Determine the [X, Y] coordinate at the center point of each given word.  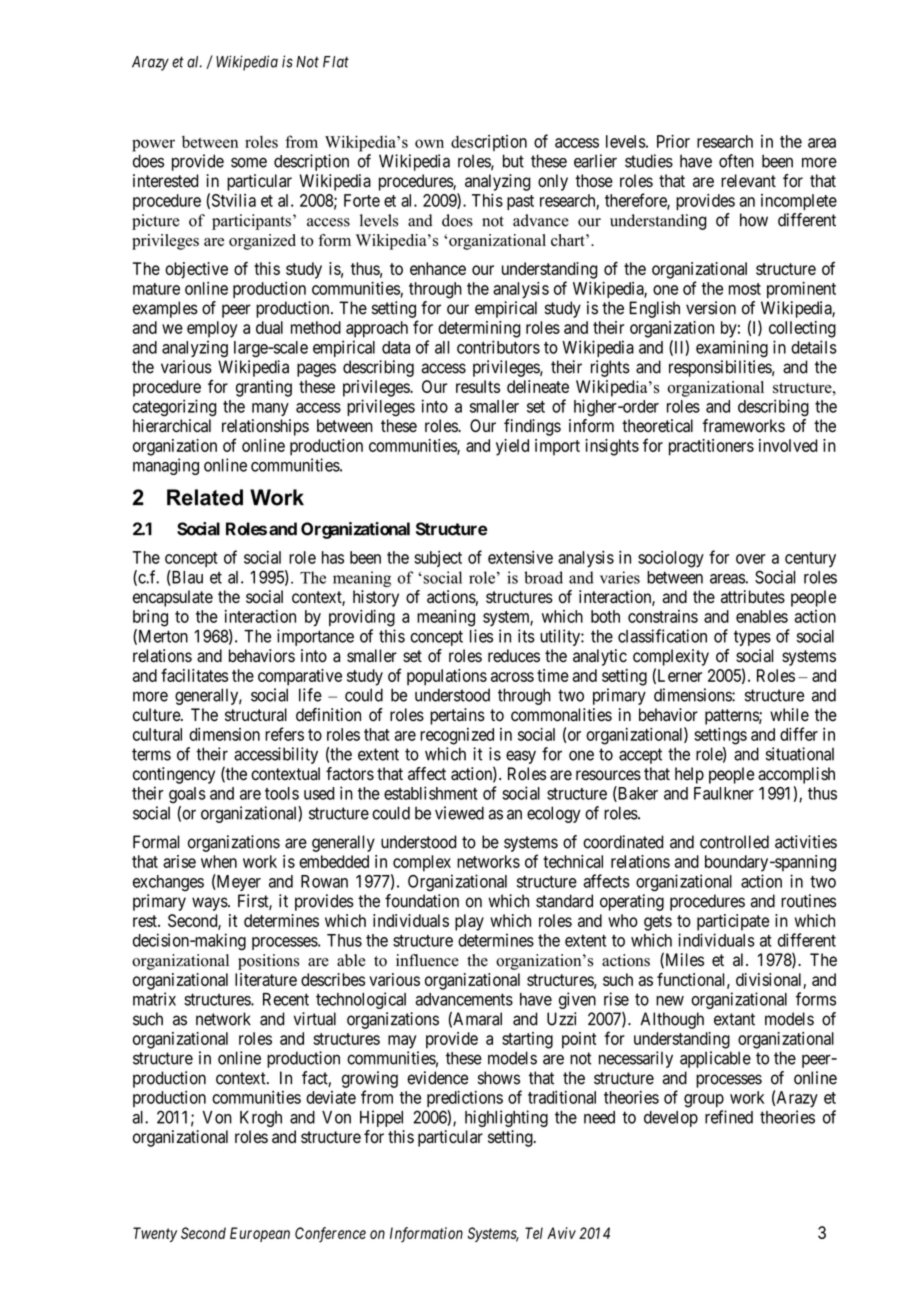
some [249, 162]
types [752, 638]
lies [481, 636]
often [736, 161]
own [429, 143]
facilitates [194, 675]
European [260, 1234]
